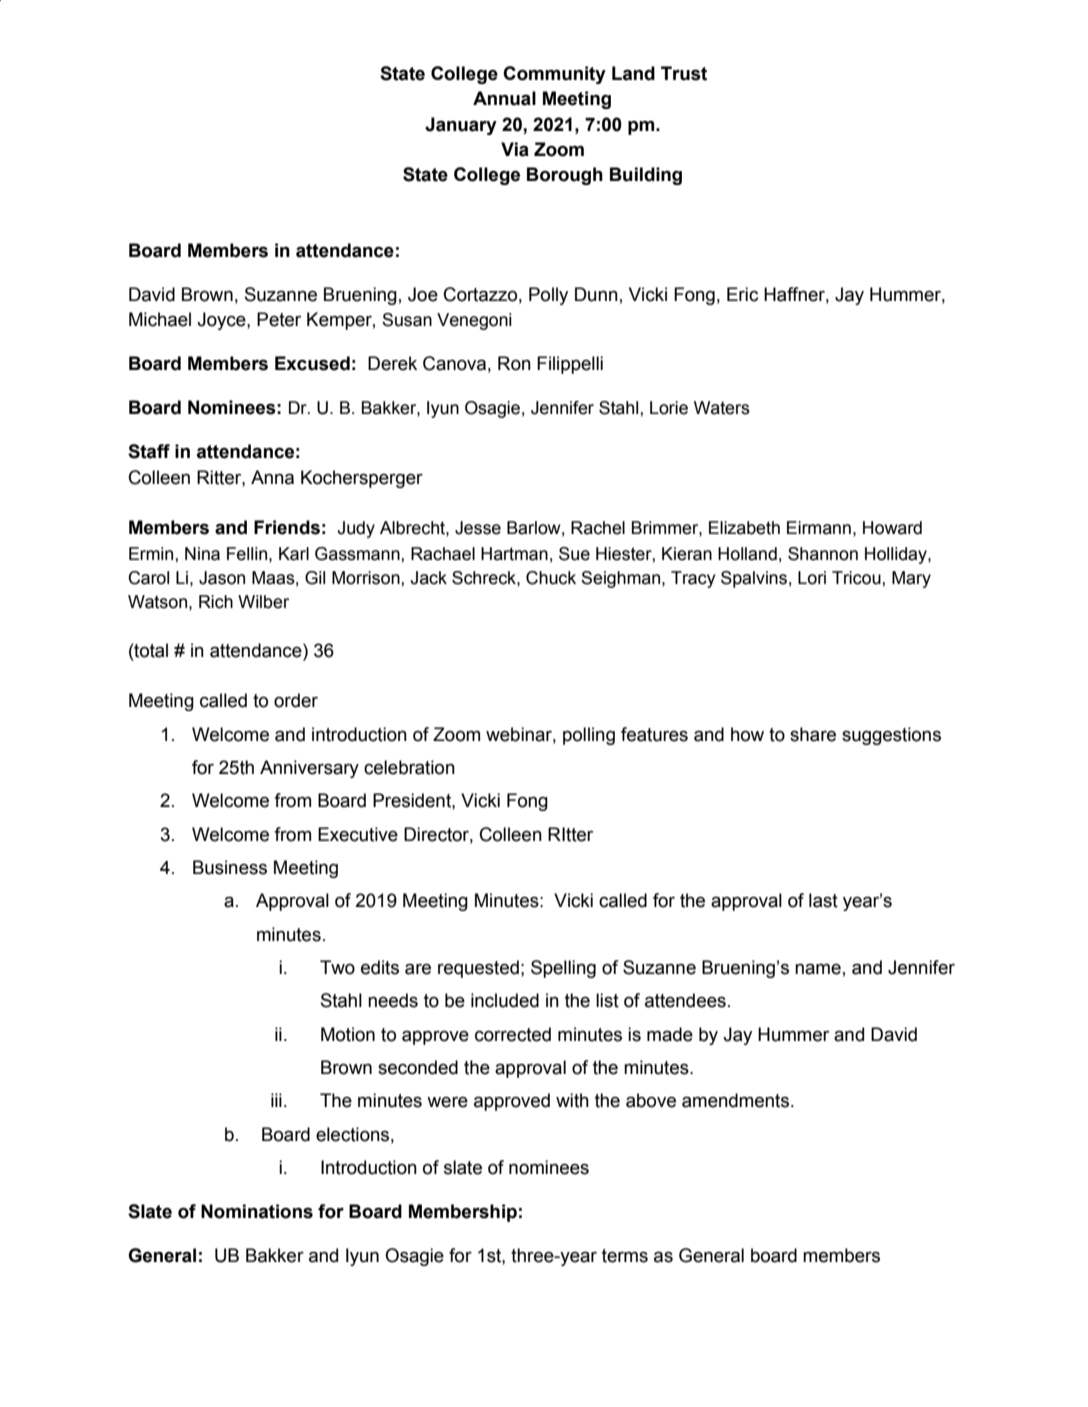 This image has width=1088, height=1407. Describe the element at coordinates (514, 554) in the image. I see `Hartman` at that location.
